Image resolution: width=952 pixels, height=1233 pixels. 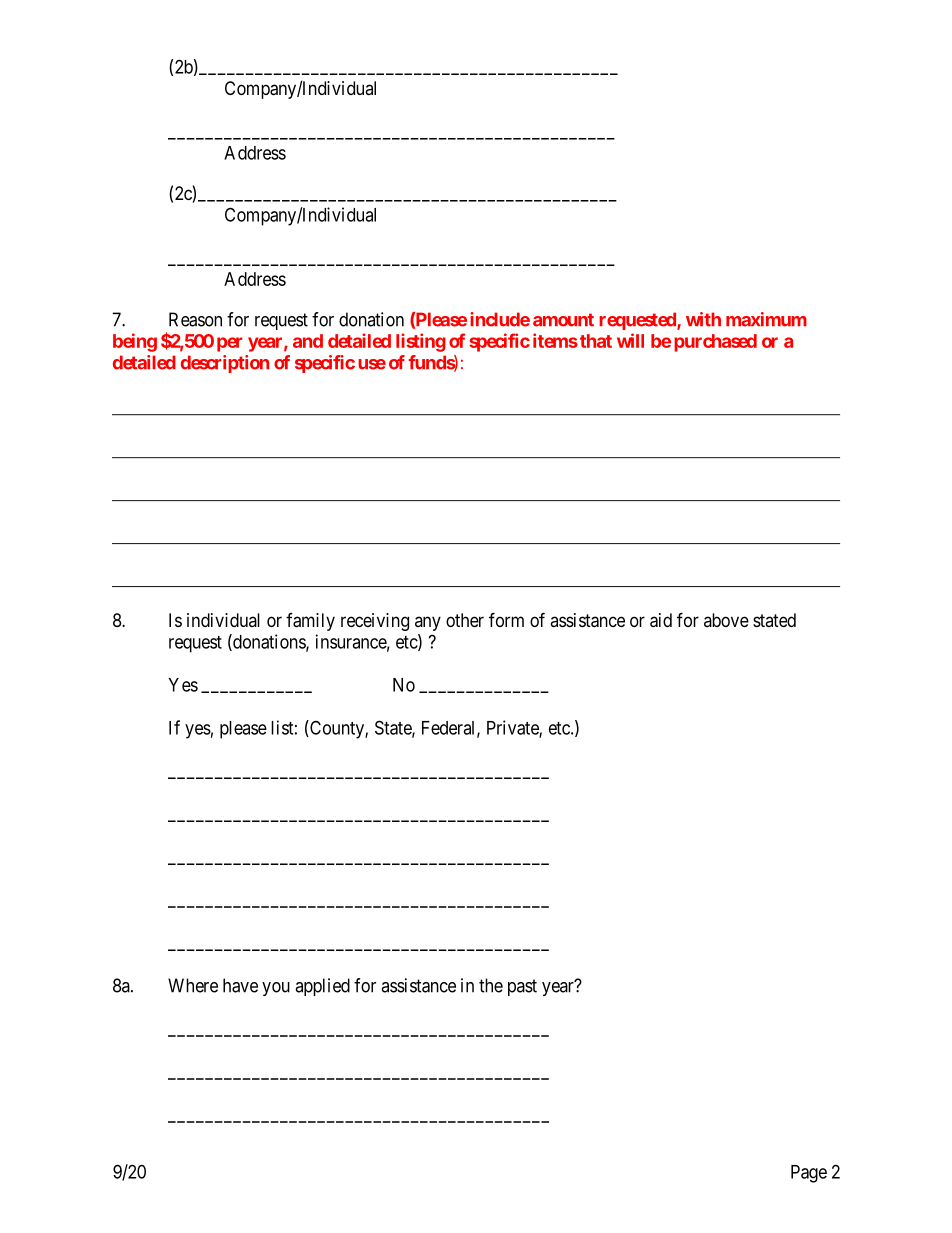 I want to click on per, so click(x=229, y=344).
